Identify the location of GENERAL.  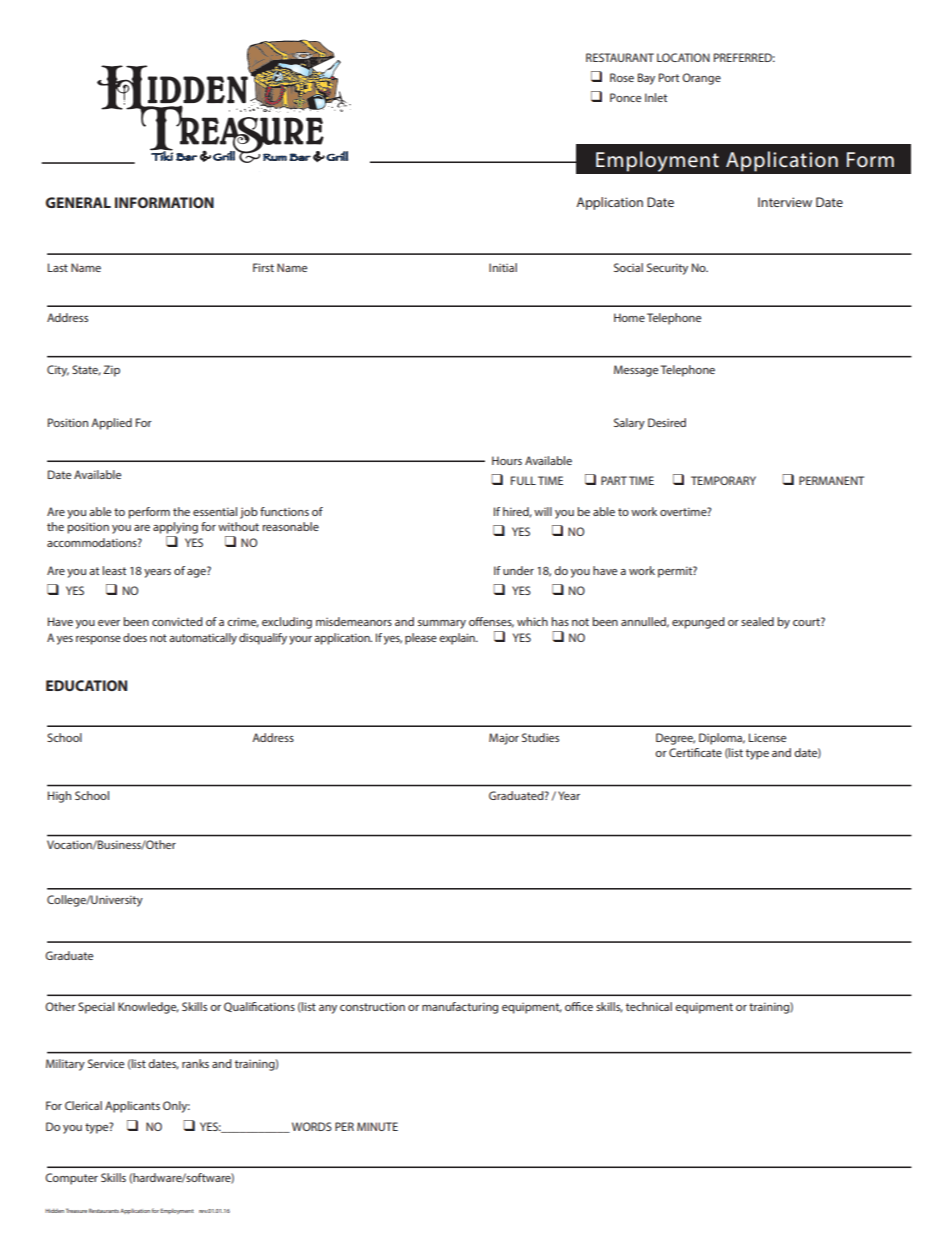
(78, 202).
